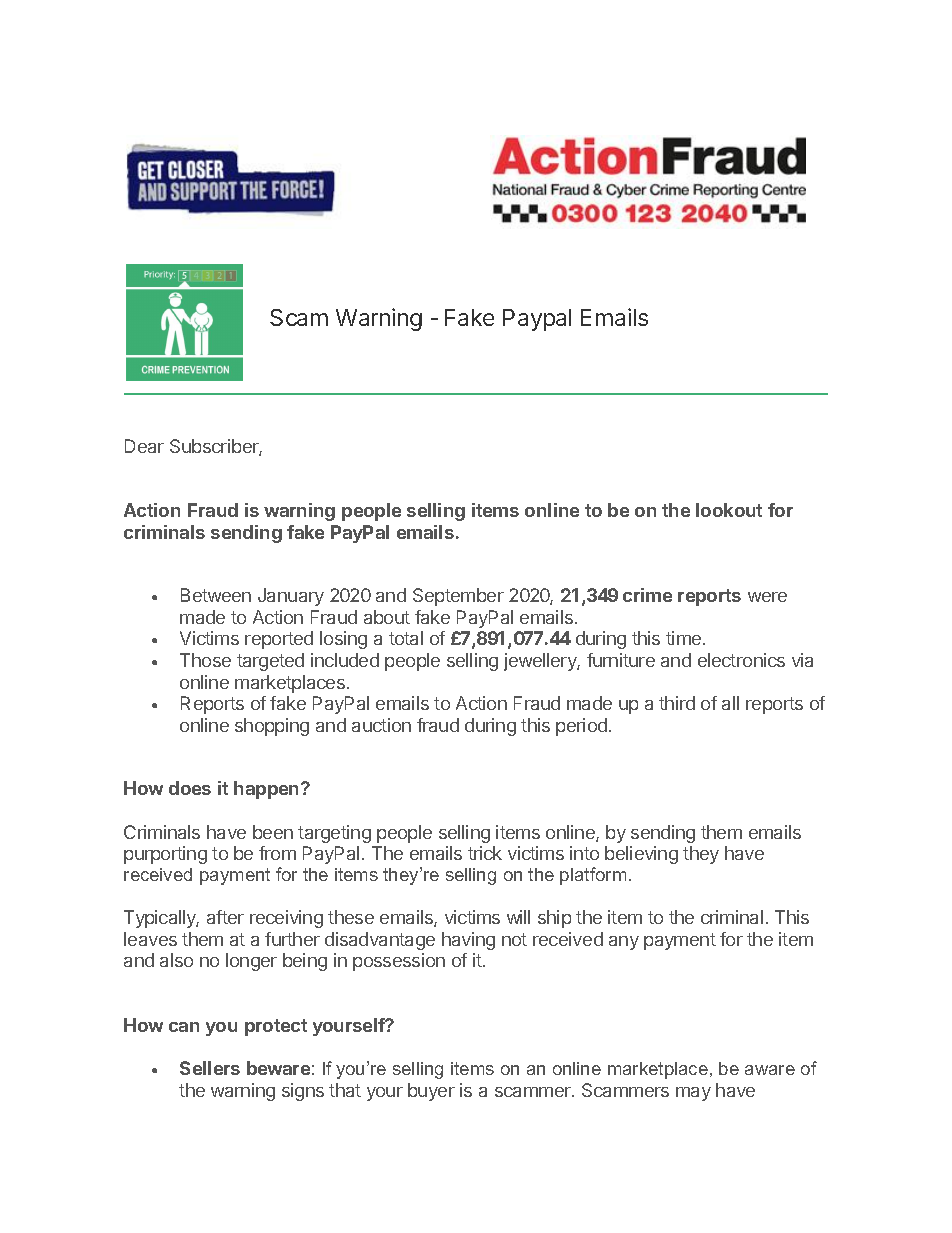 The image size is (952, 1233). I want to click on lookout, so click(729, 510).
